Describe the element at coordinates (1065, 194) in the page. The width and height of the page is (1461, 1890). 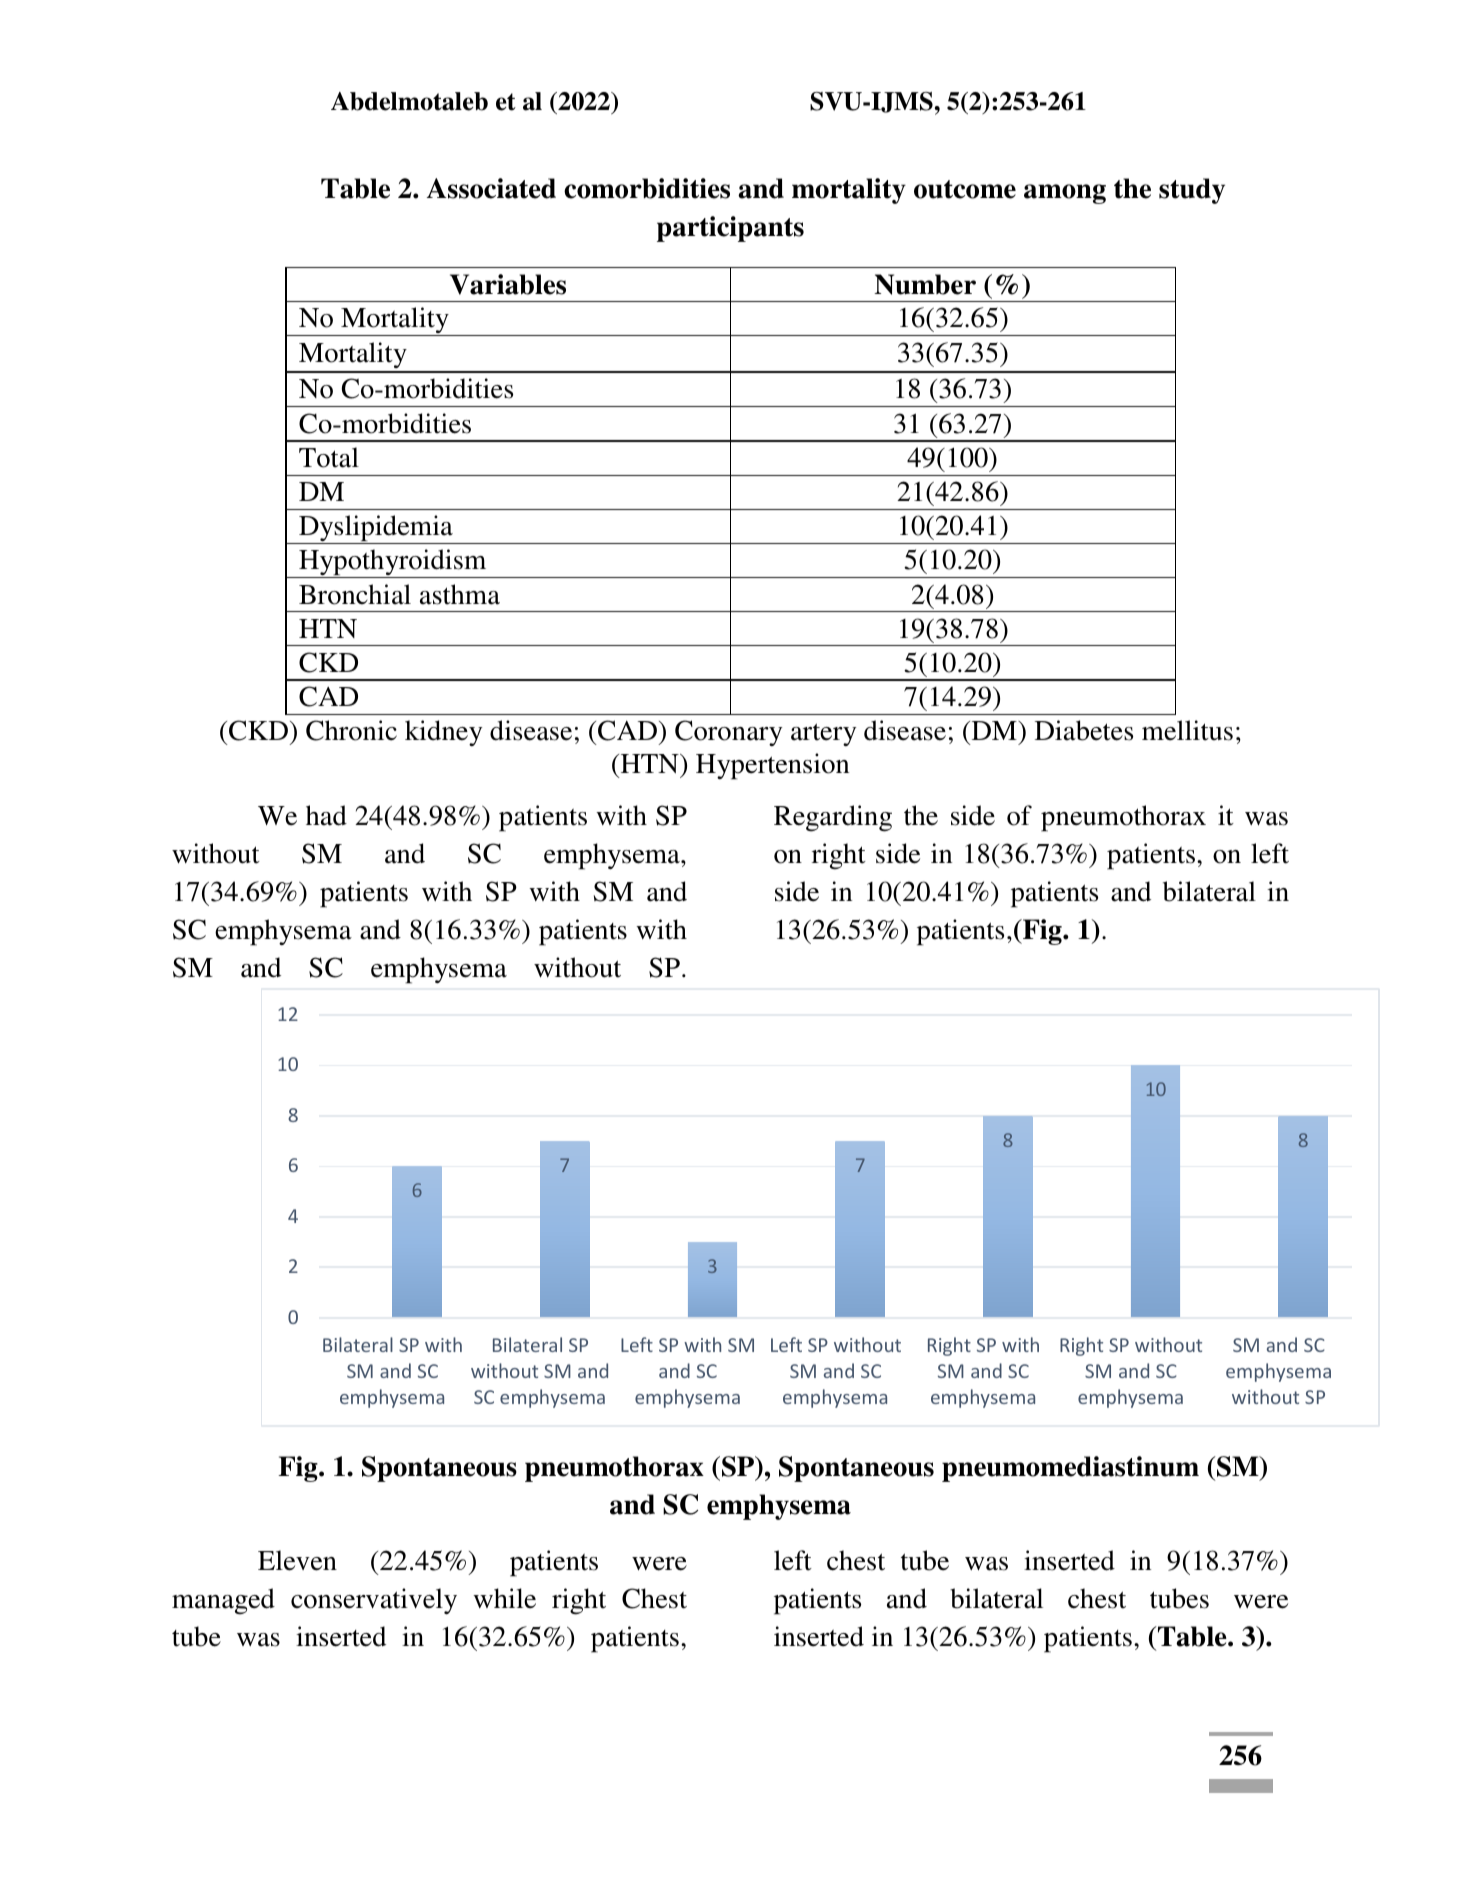
I see `among` at that location.
